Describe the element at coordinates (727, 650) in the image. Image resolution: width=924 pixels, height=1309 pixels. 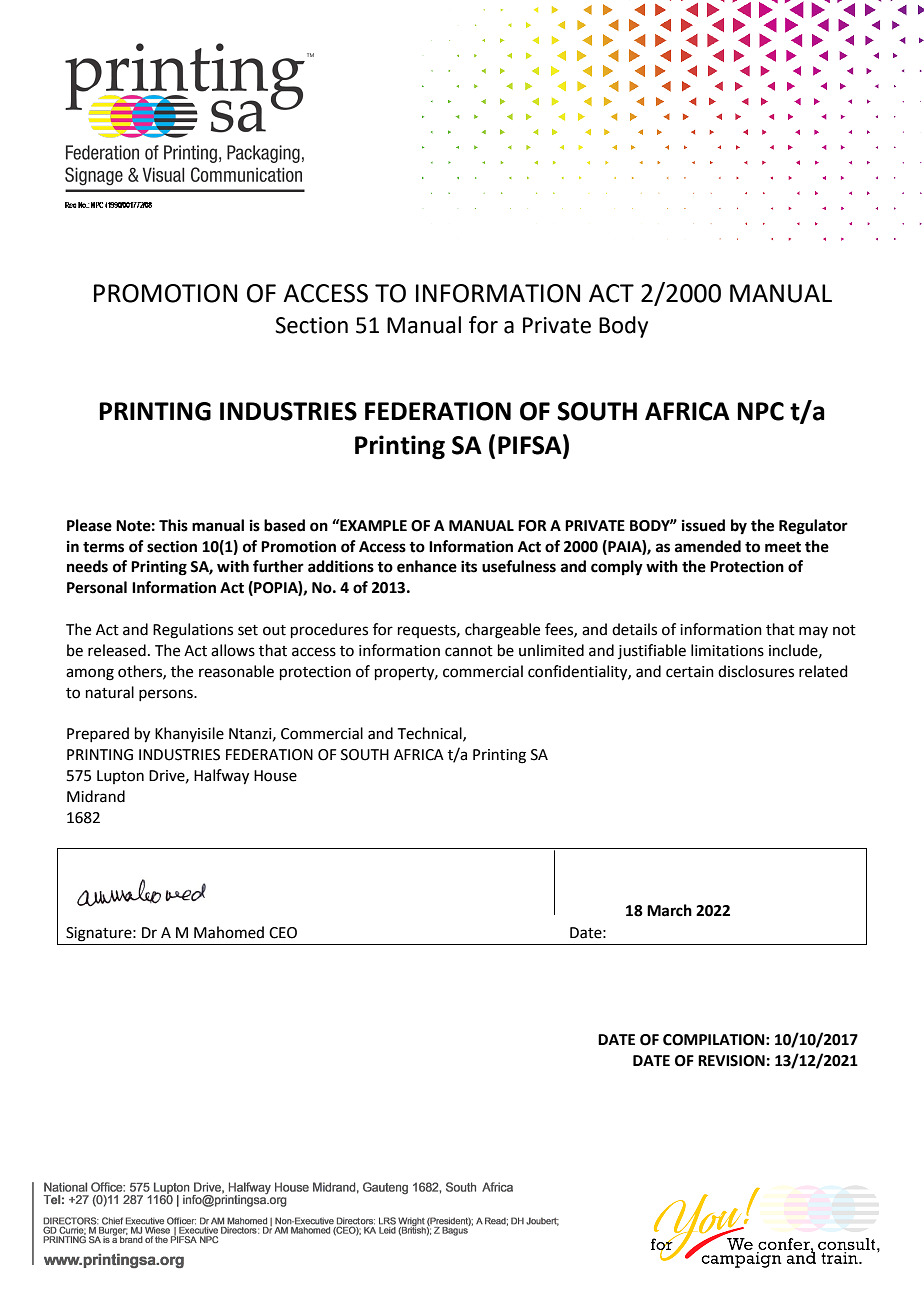
I see `limitations` at that location.
